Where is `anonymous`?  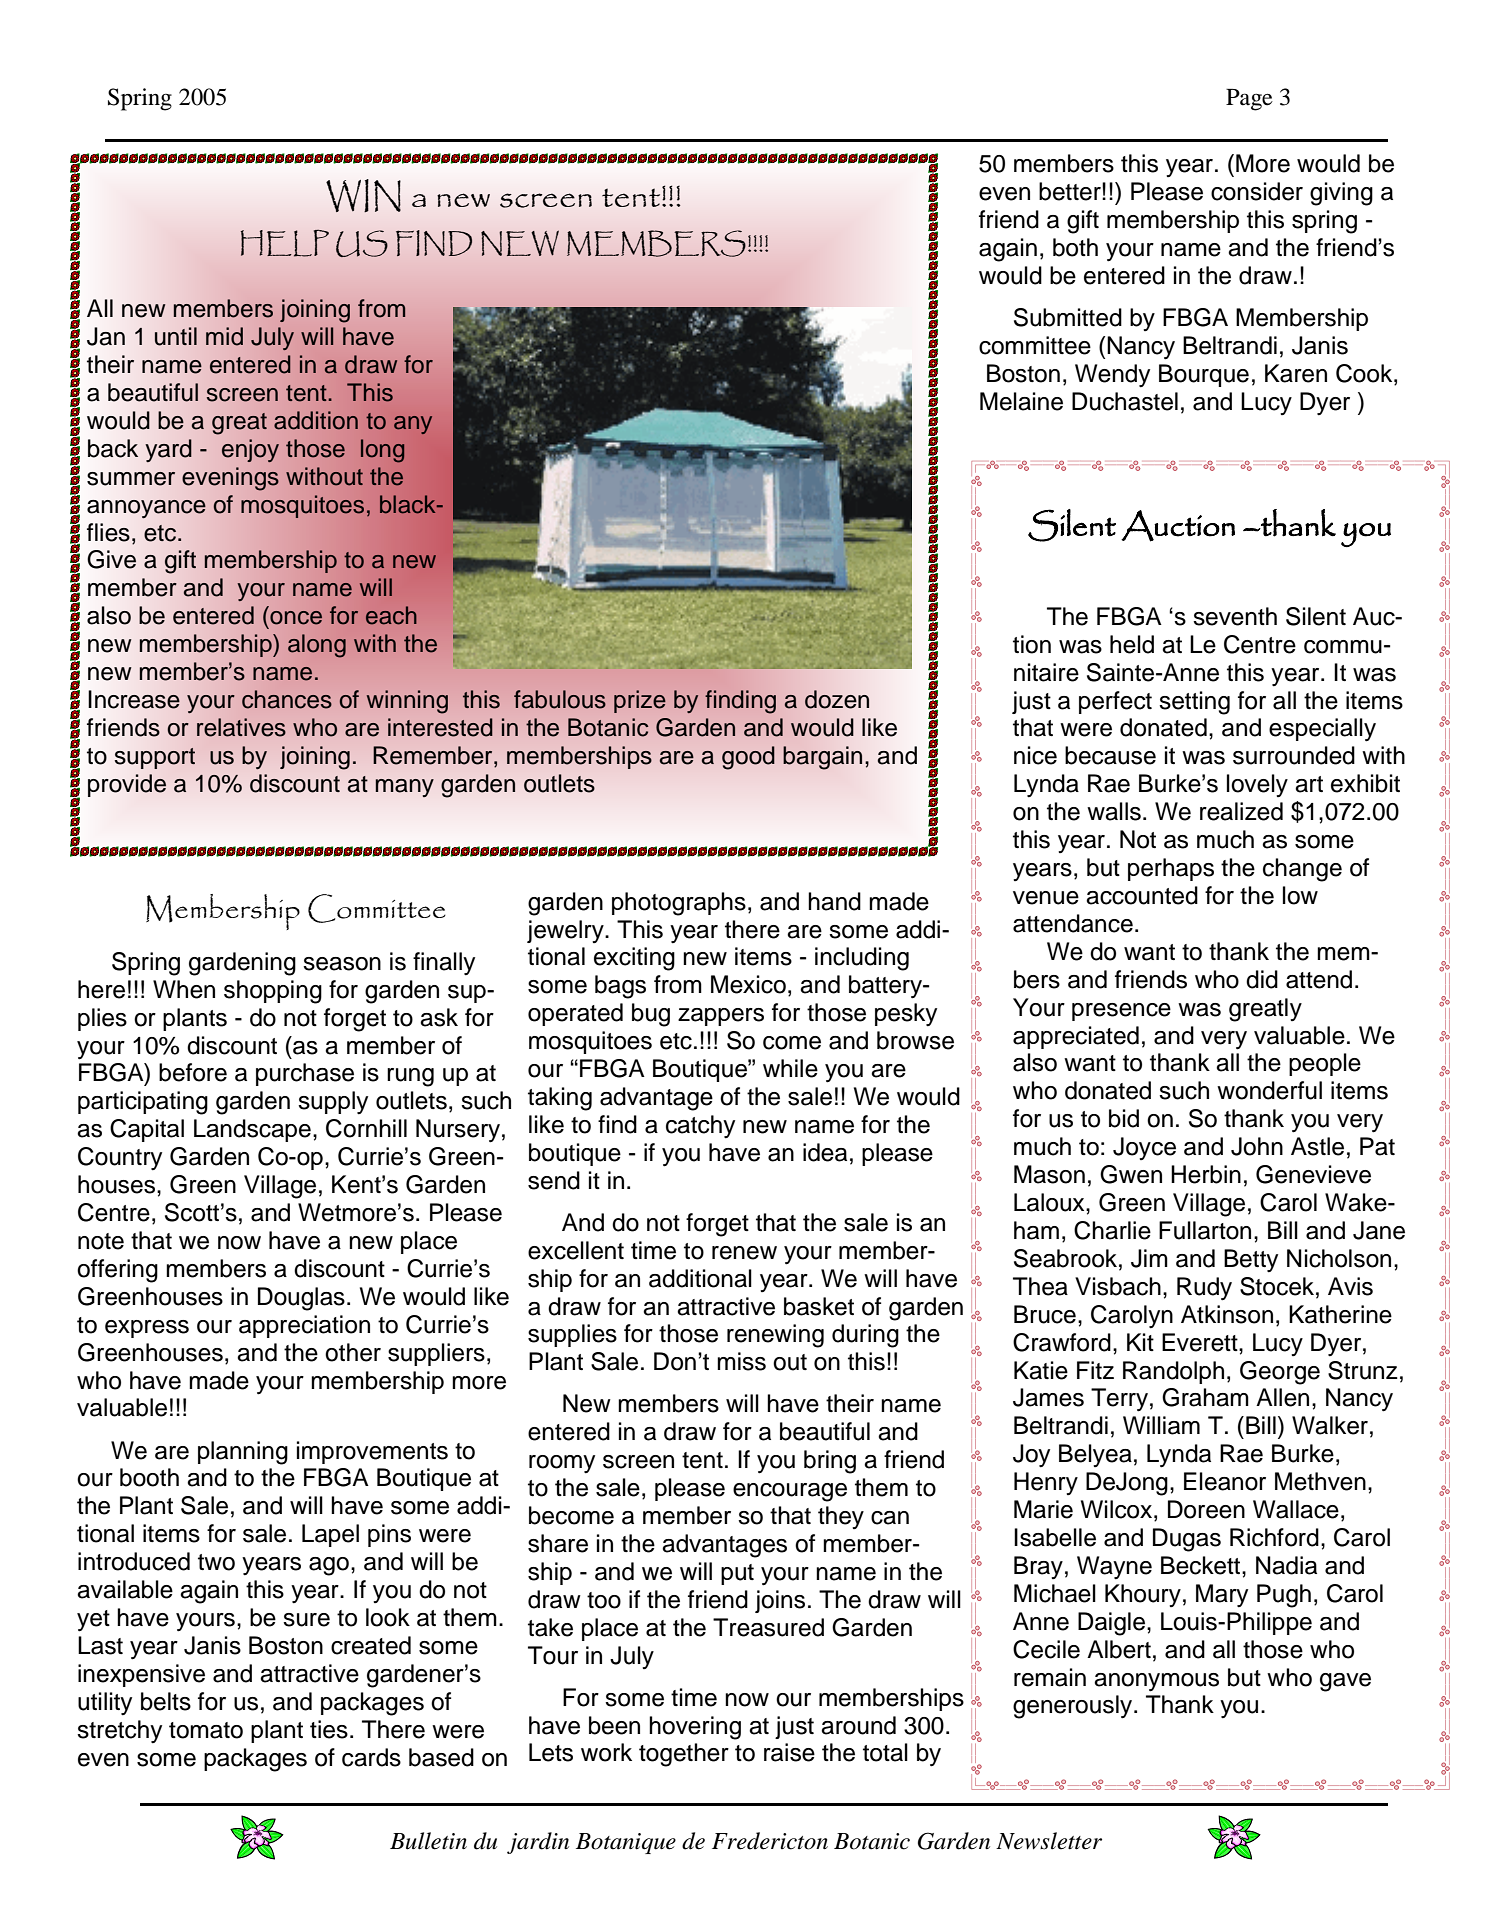
anonymous is located at coordinates (1156, 1682).
